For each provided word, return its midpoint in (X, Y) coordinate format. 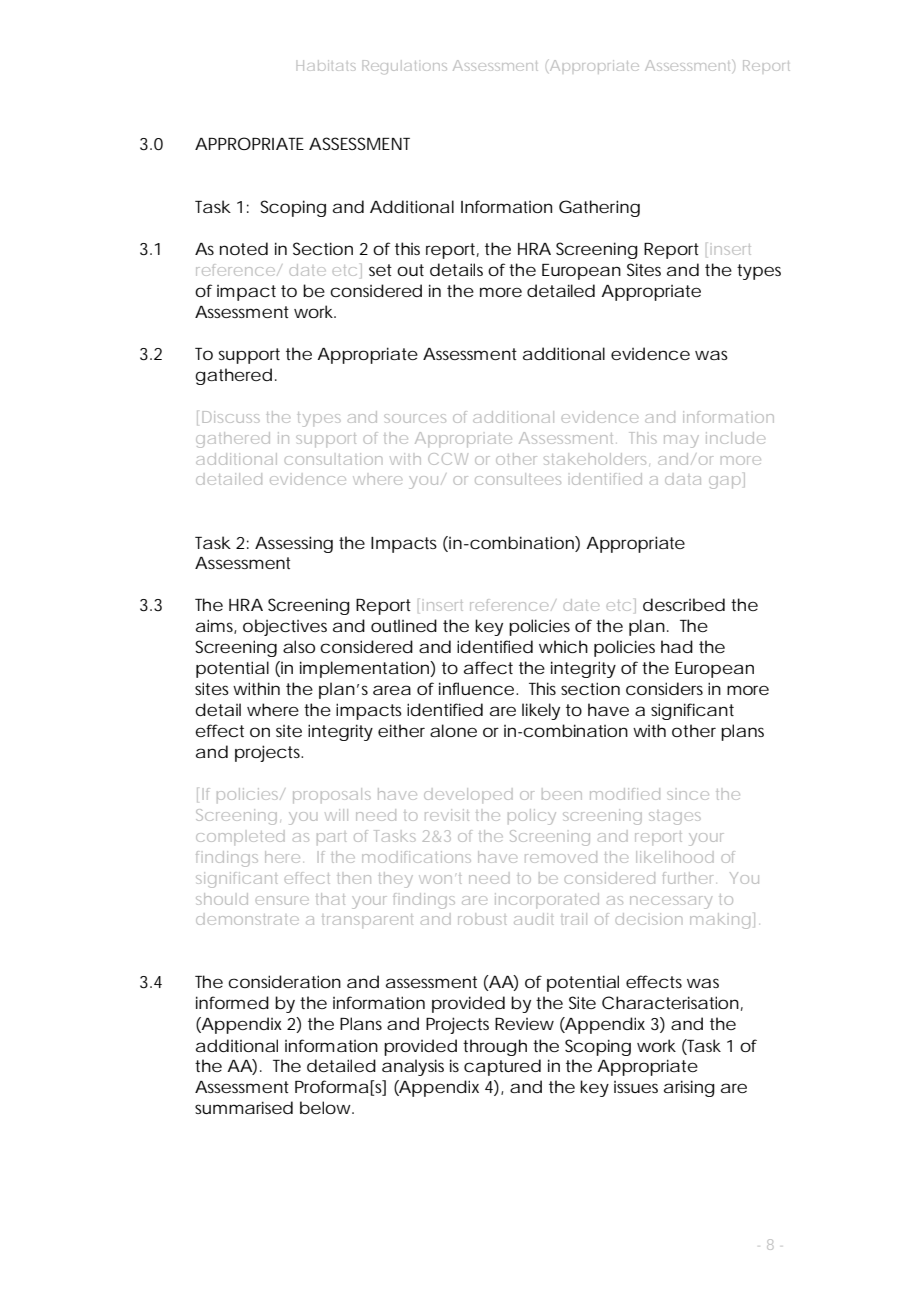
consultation (333, 459)
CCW (448, 459)
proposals (332, 795)
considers (664, 688)
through (495, 1047)
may (681, 441)
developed (468, 795)
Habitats (326, 65)
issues (636, 1087)
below (325, 1107)
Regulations (405, 67)
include (735, 438)
